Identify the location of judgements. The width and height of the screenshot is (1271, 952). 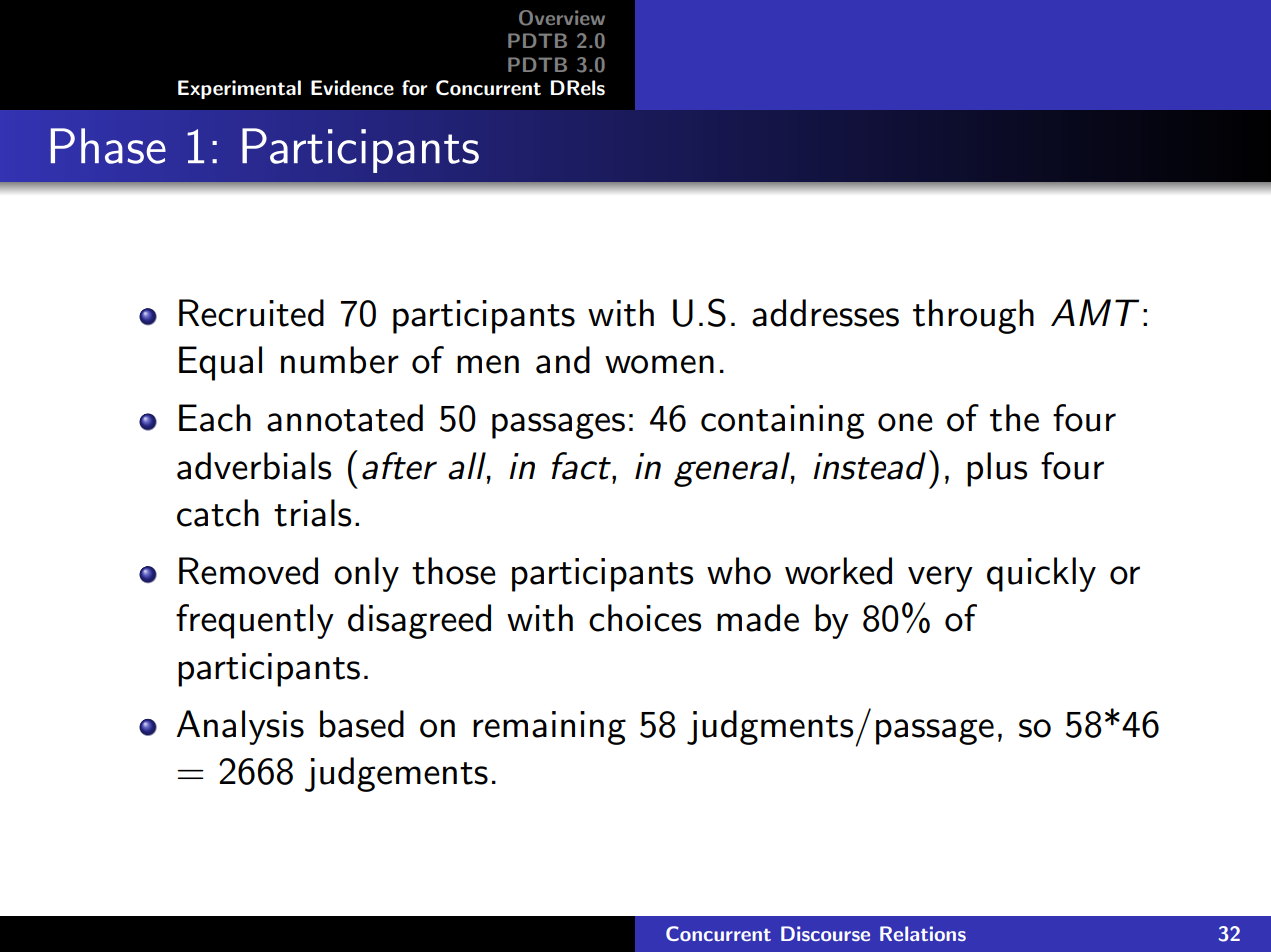
(396, 774).
